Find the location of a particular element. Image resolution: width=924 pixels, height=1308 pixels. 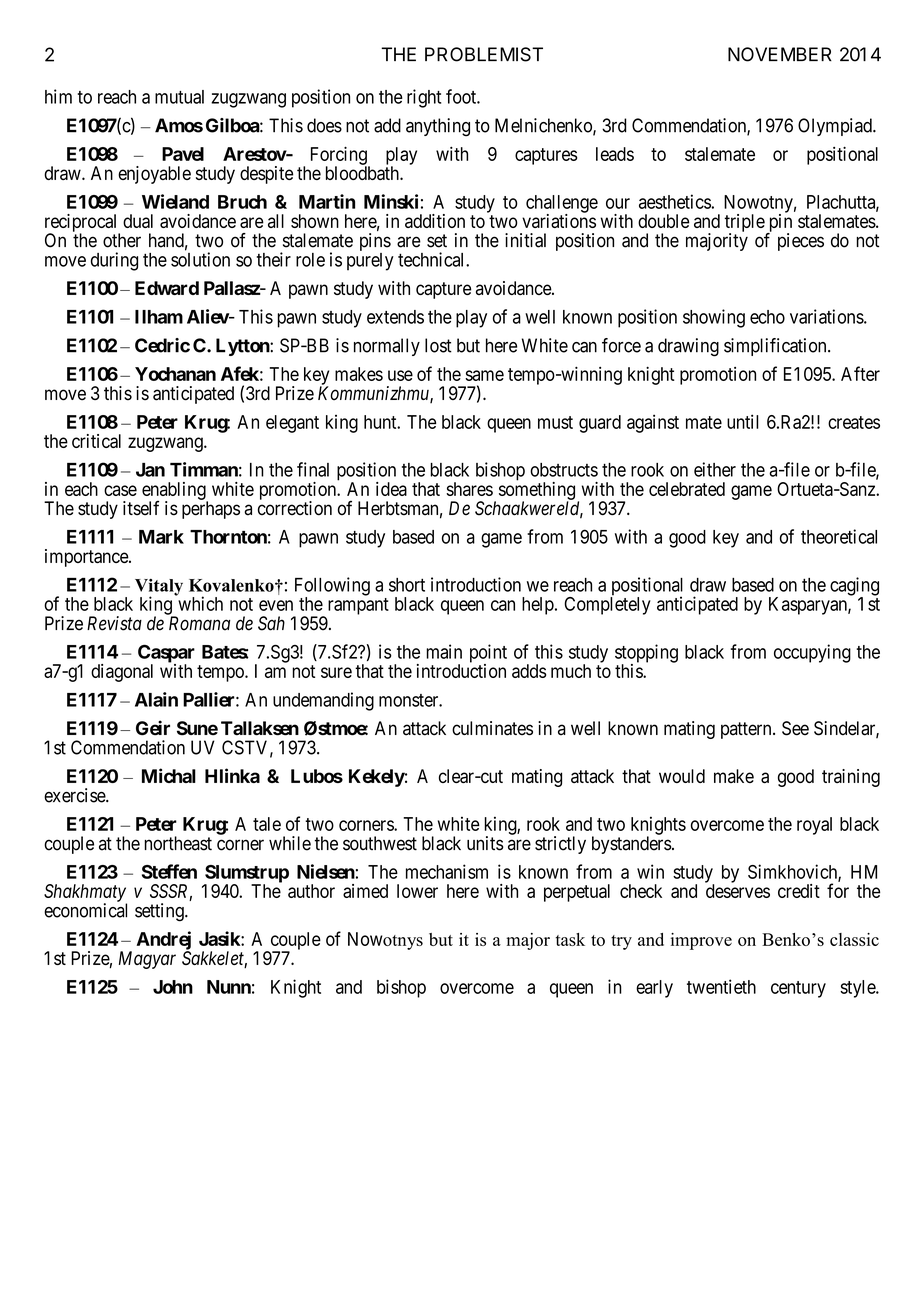

theoretical is located at coordinates (839, 536).
